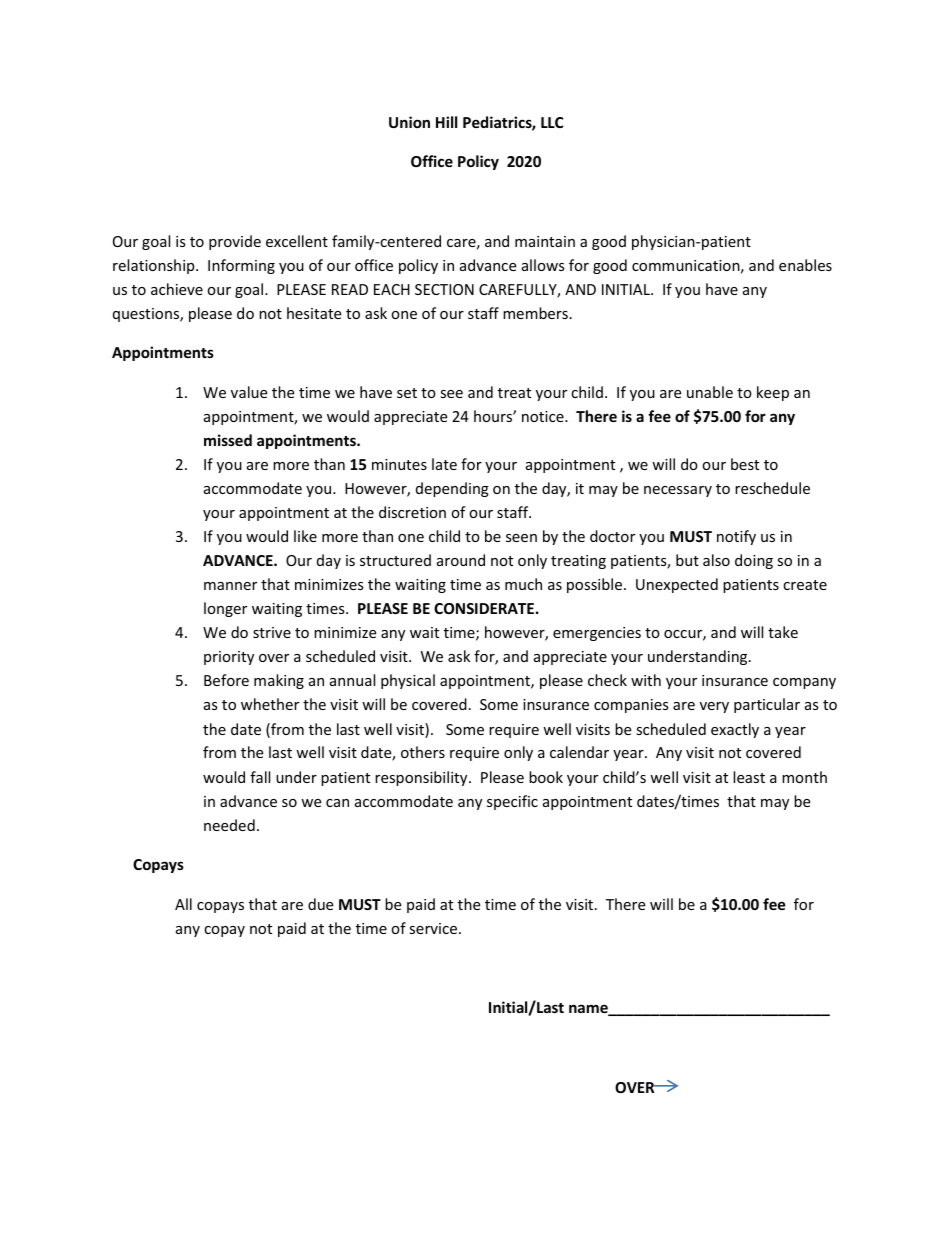 Image resolution: width=952 pixels, height=1233 pixels. I want to click on due, so click(320, 904).
